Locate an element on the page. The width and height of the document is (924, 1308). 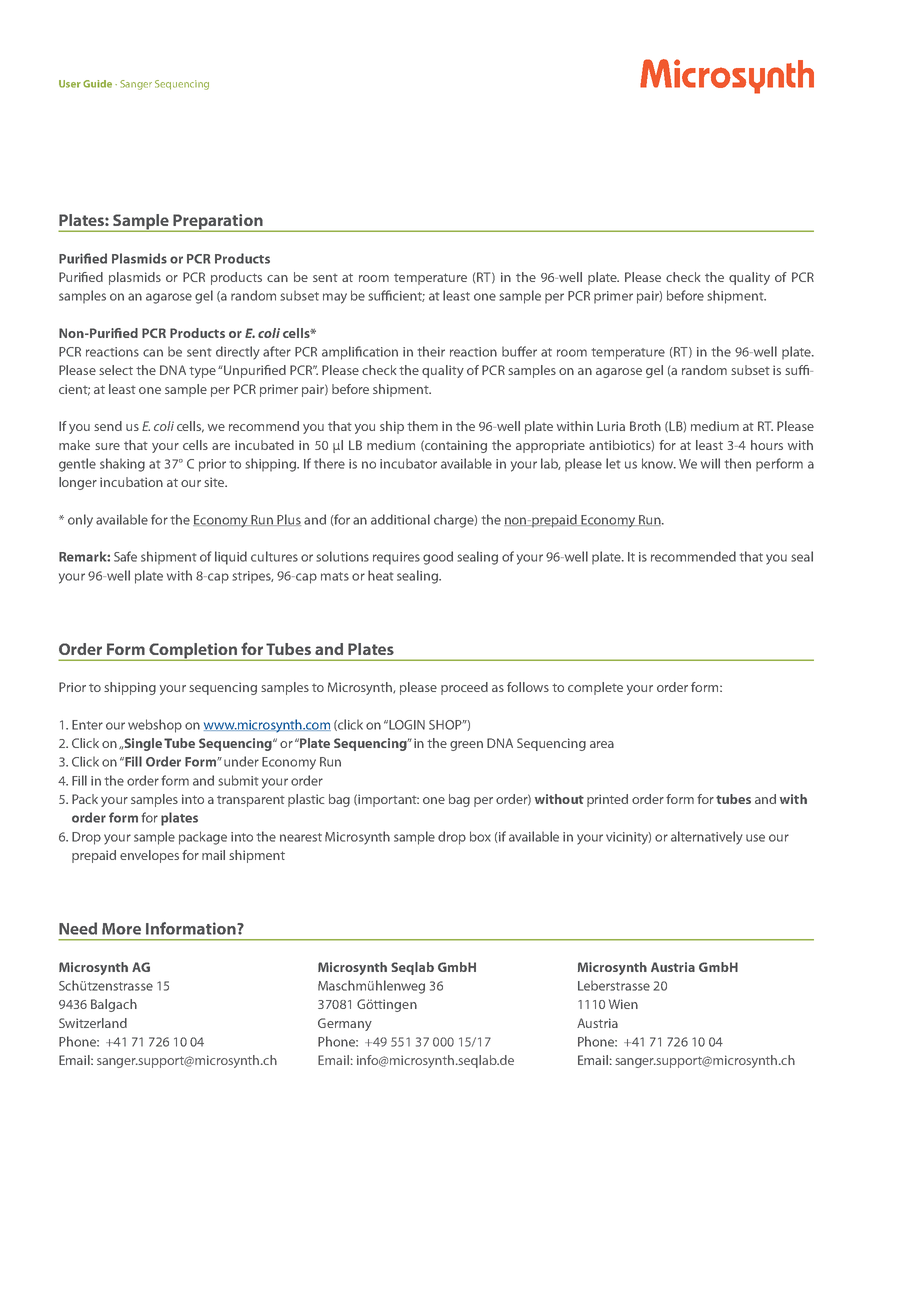
incubator is located at coordinates (408, 463).
